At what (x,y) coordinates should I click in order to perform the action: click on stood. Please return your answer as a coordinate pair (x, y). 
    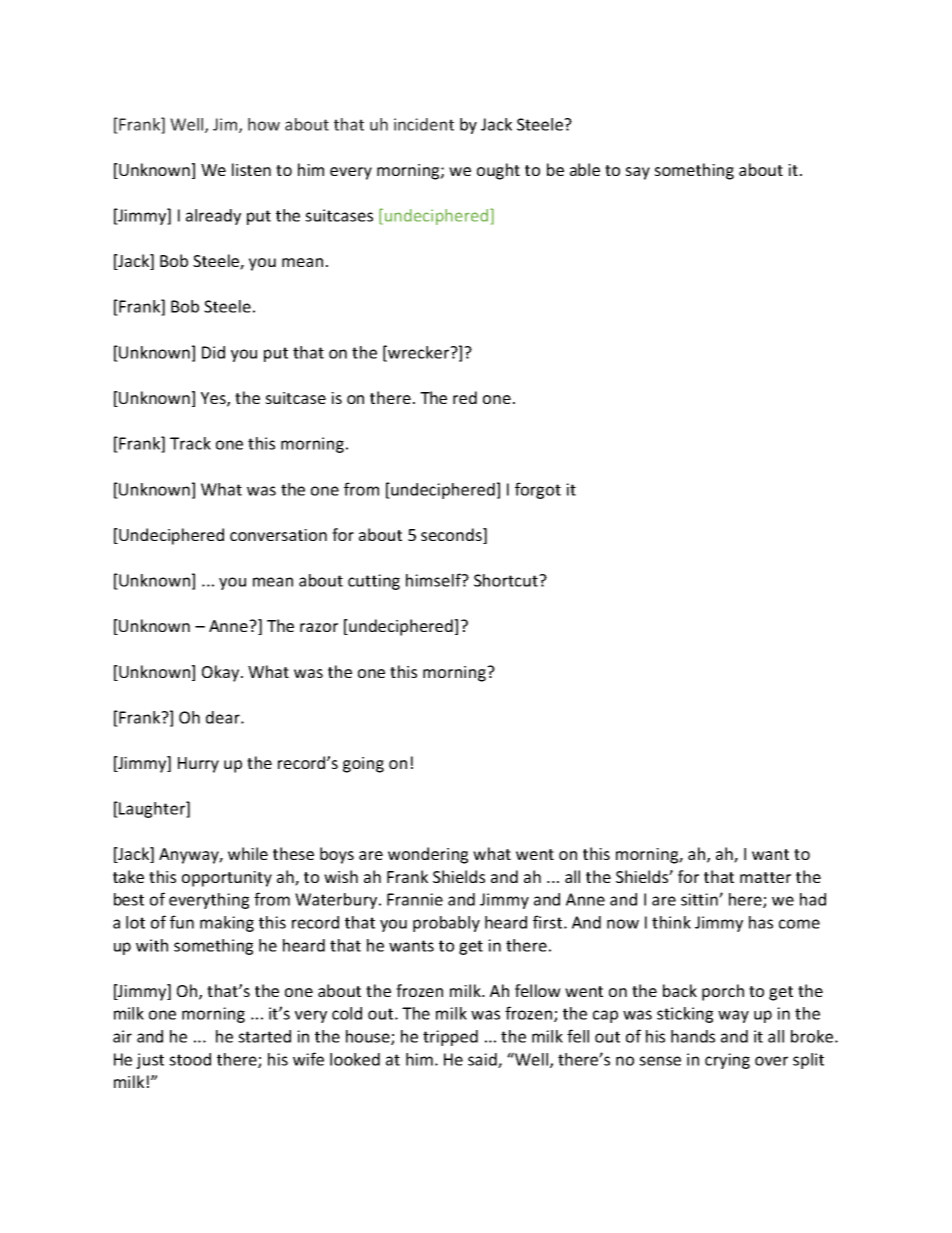
    Looking at the image, I should click on (190, 1059).
